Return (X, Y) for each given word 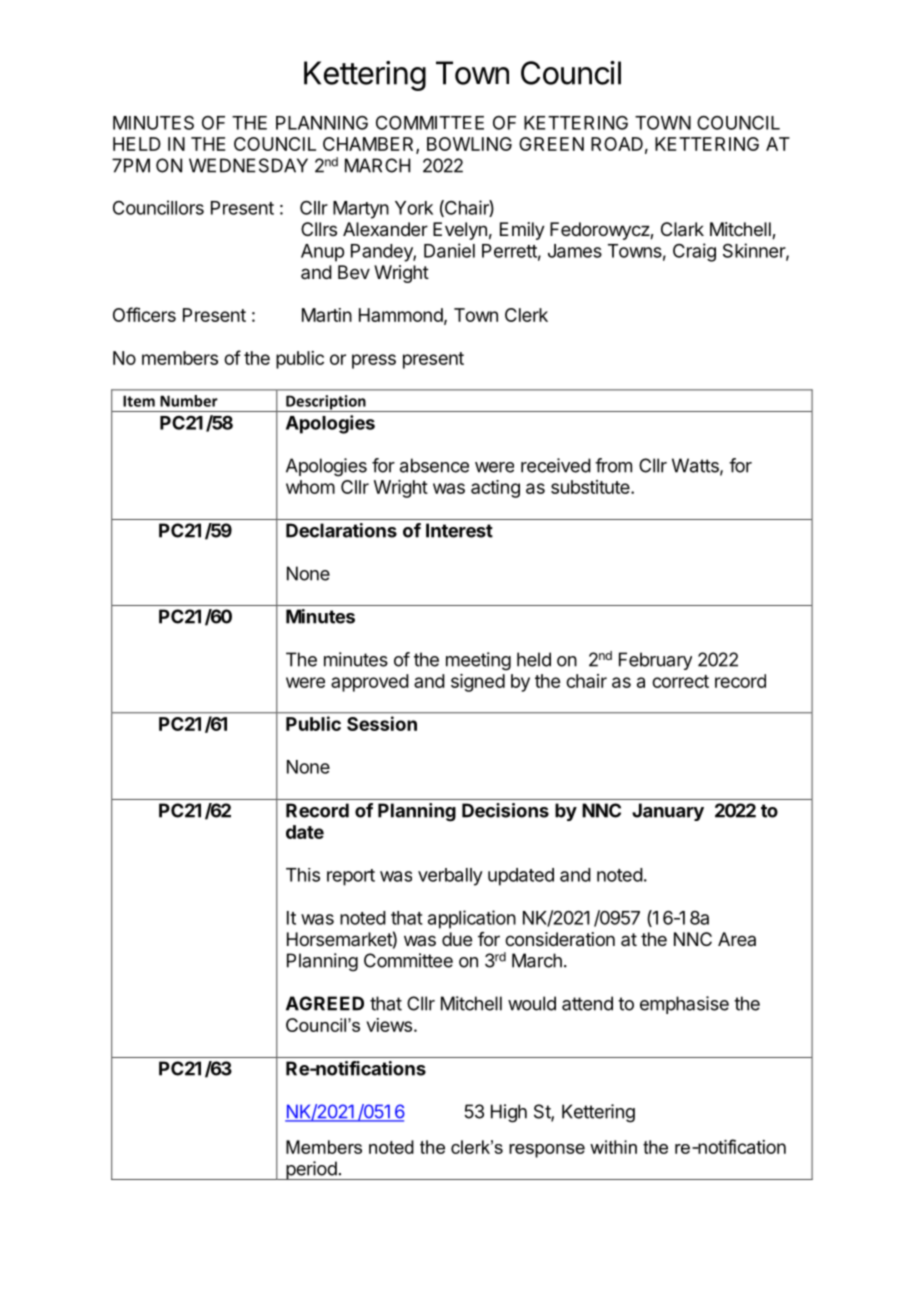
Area (737, 939)
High (509, 1113)
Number (189, 401)
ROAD (617, 144)
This (303, 875)
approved (370, 683)
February (655, 661)
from (613, 465)
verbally (450, 877)
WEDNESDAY (248, 165)
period (311, 1170)
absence (434, 465)
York (414, 208)
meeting (478, 661)
